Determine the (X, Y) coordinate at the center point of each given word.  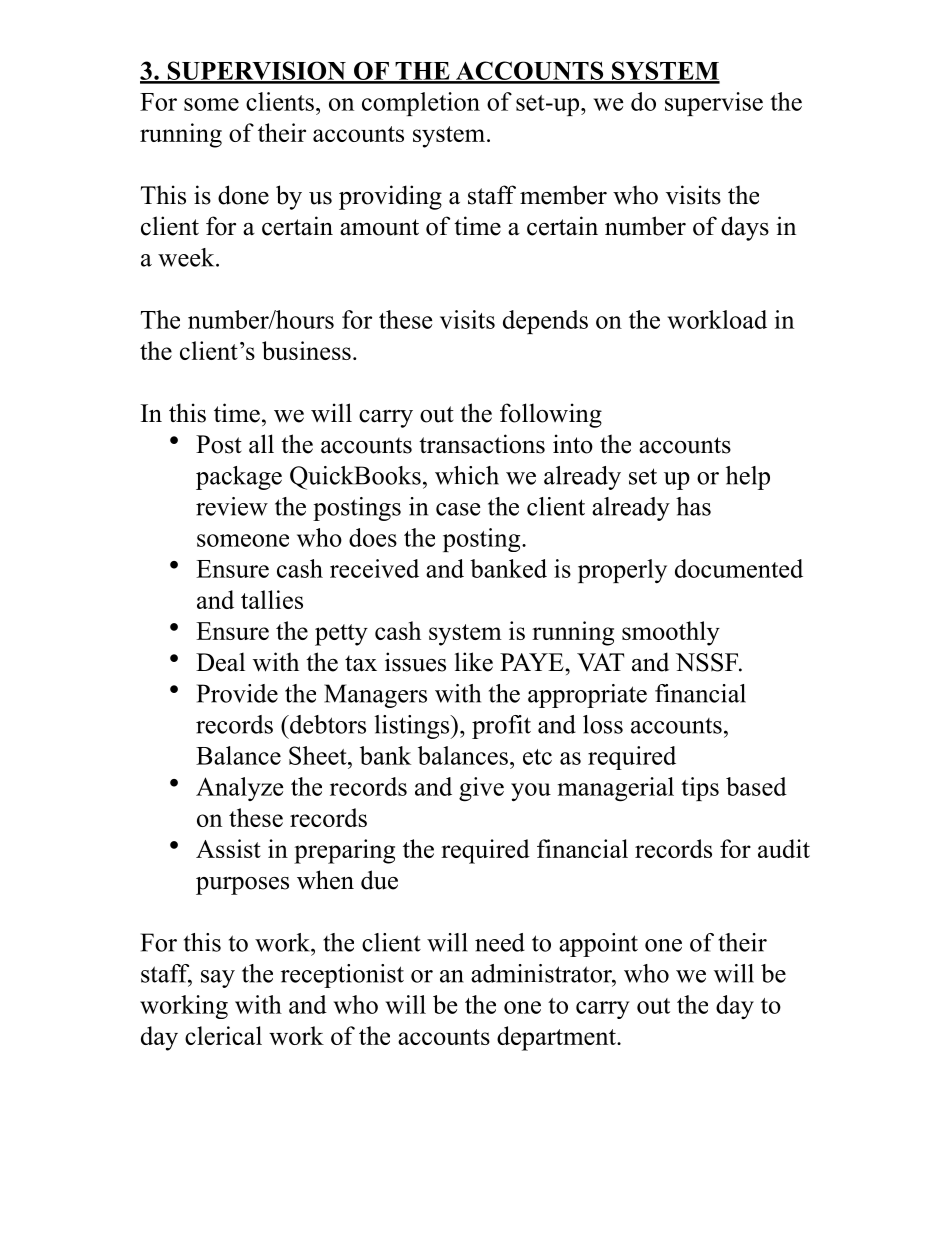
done (243, 195)
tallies (272, 599)
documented (739, 568)
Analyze (239, 789)
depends (545, 322)
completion (421, 104)
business (306, 350)
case (458, 509)
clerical (223, 1035)
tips (700, 789)
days (745, 228)
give (481, 789)
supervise (714, 104)
